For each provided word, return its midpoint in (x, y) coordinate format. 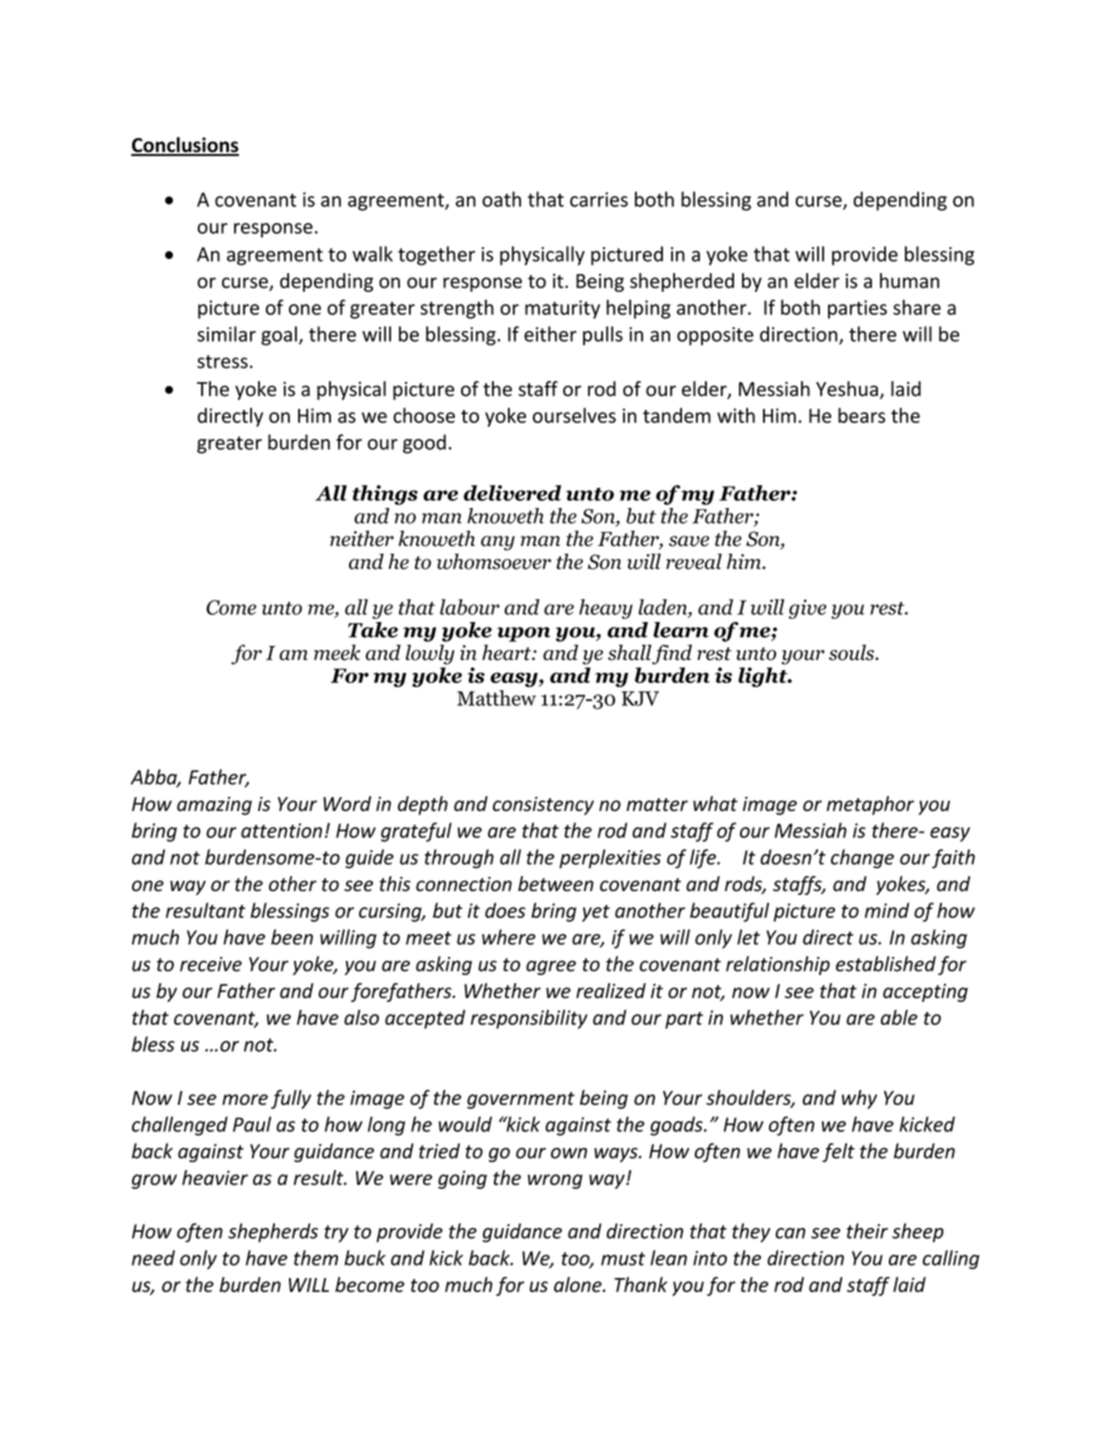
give (808, 609)
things (385, 495)
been (292, 937)
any (498, 543)
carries (599, 199)
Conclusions (185, 146)
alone (579, 1284)
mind (887, 910)
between (556, 884)
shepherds (273, 1233)
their (867, 1231)
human (909, 280)
